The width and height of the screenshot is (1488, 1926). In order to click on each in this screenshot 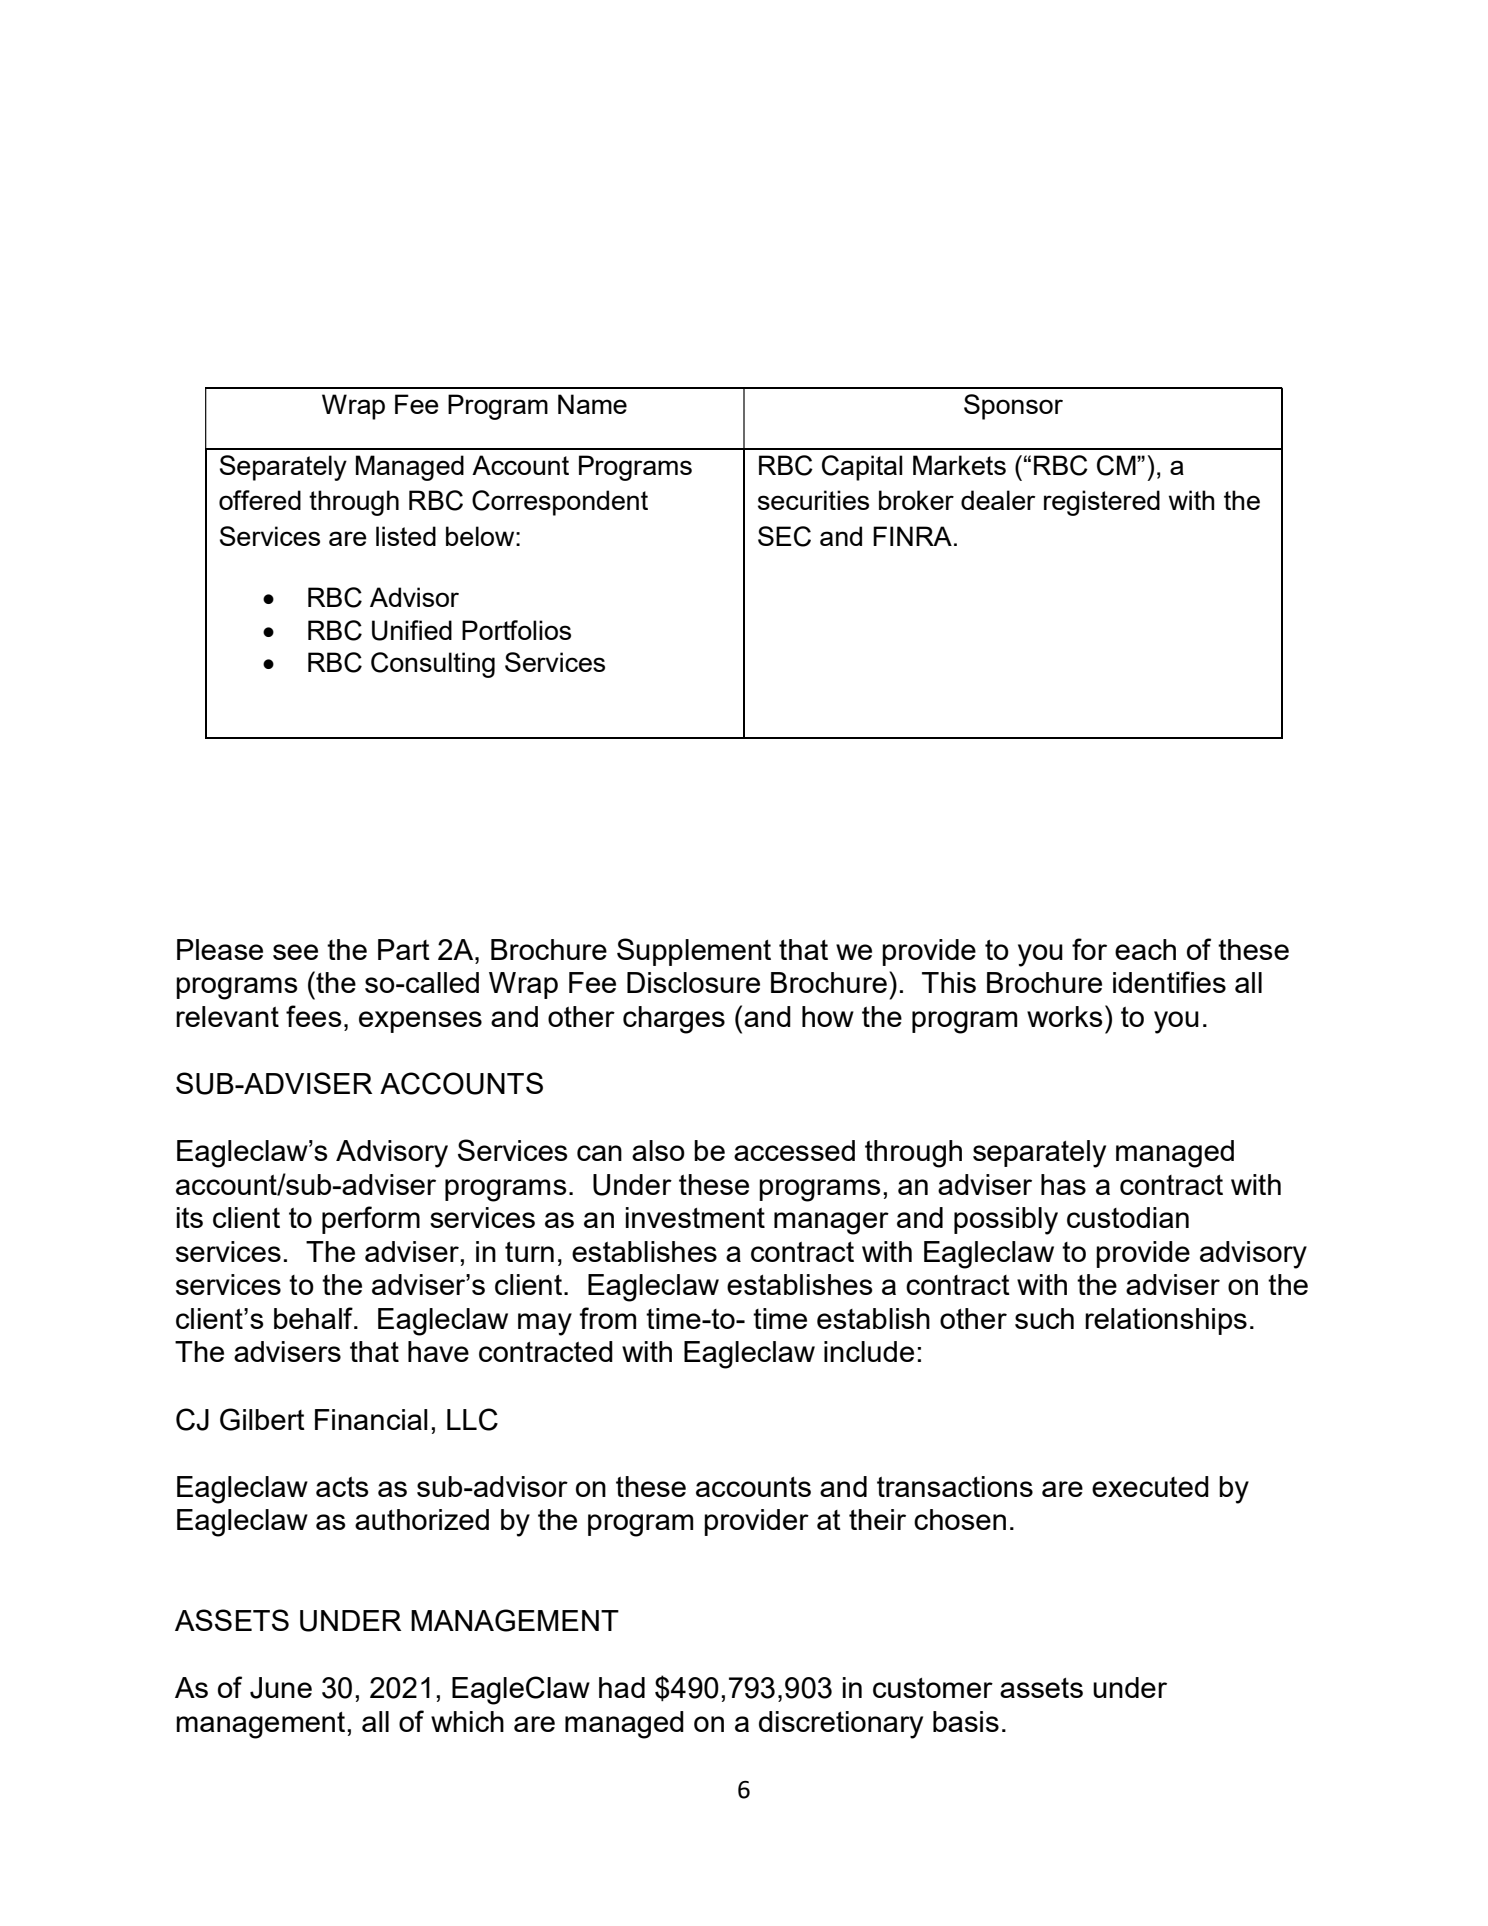, I will do `click(1145, 949)`.
